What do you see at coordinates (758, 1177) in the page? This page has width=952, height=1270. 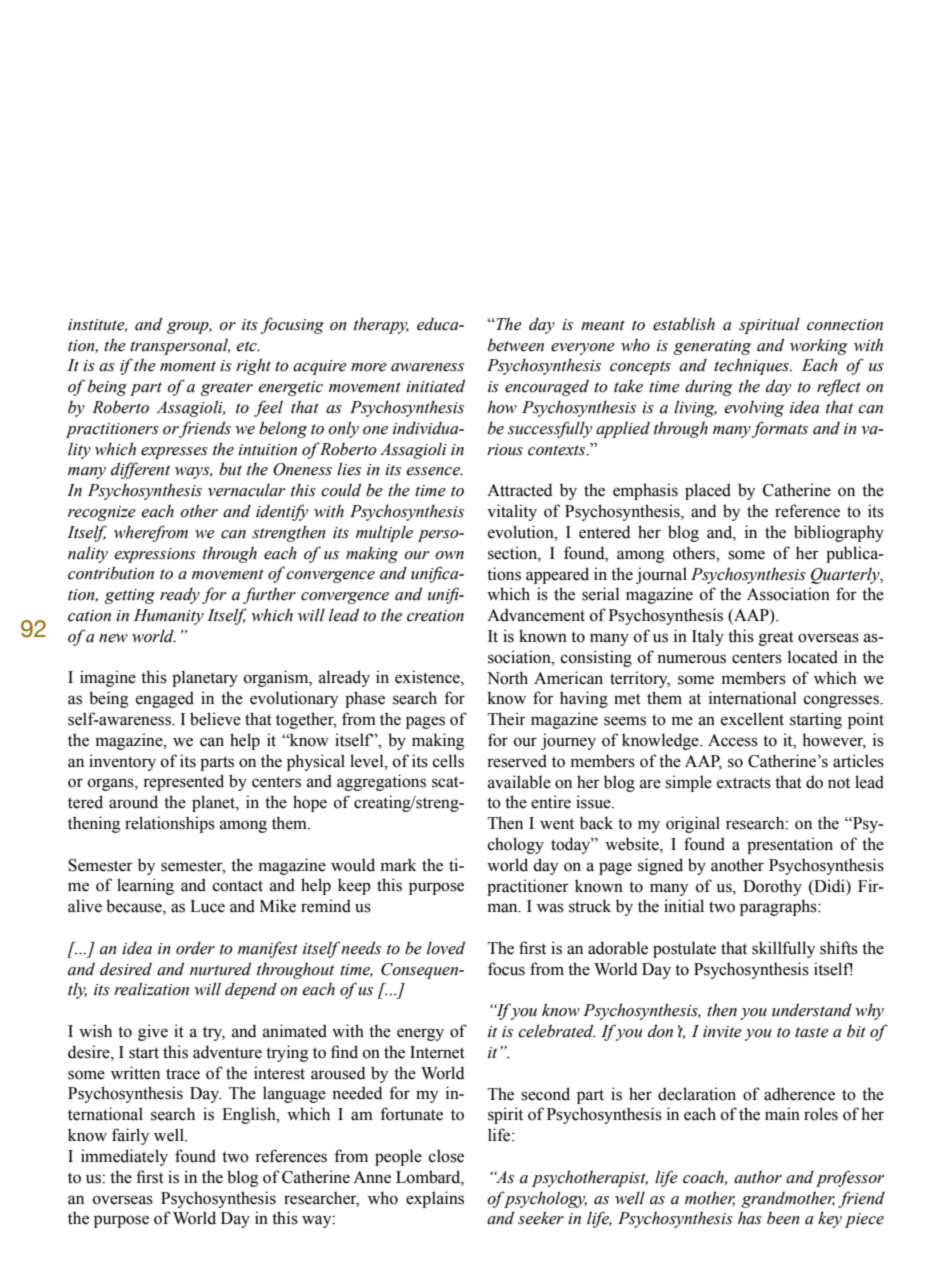 I see `author` at bounding box center [758, 1177].
